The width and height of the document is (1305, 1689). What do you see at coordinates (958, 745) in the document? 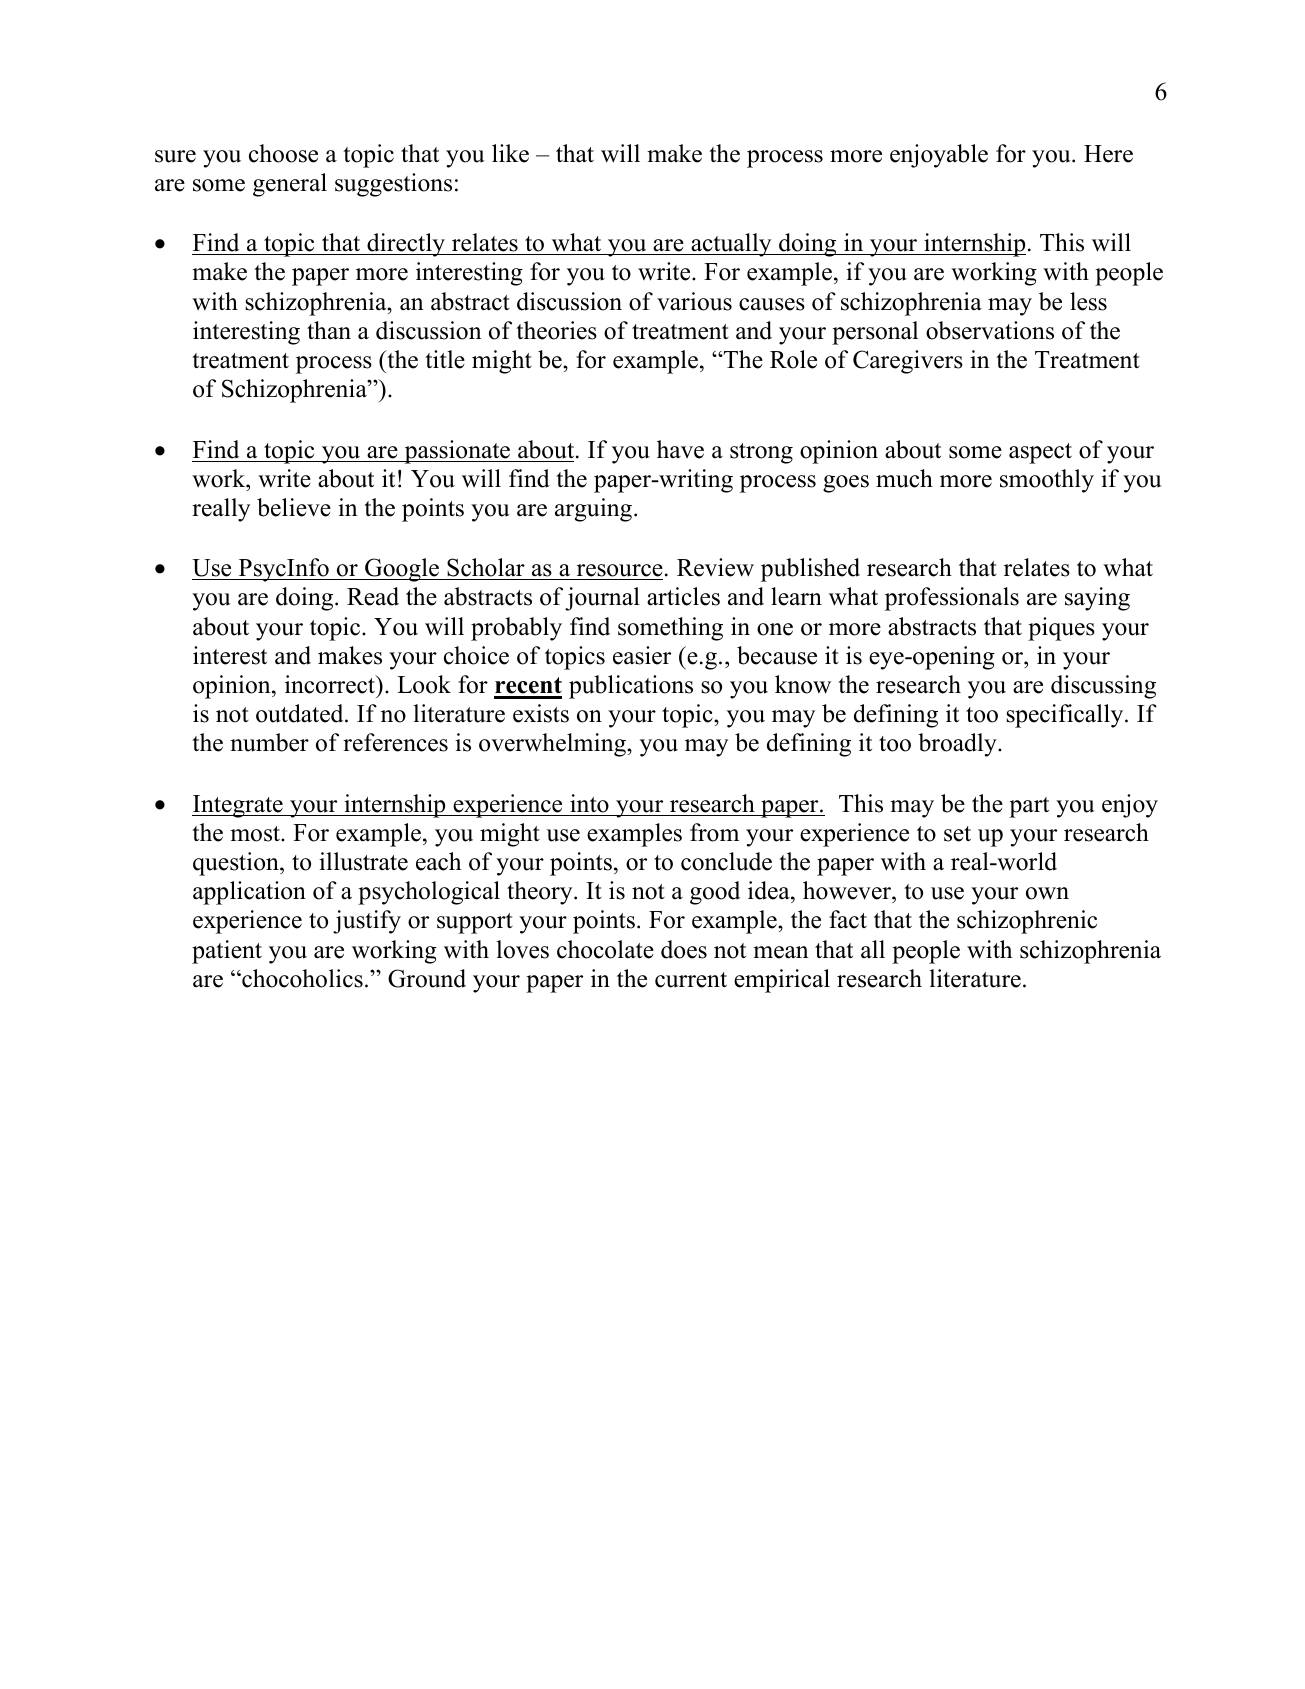
I see `broadly` at bounding box center [958, 745].
